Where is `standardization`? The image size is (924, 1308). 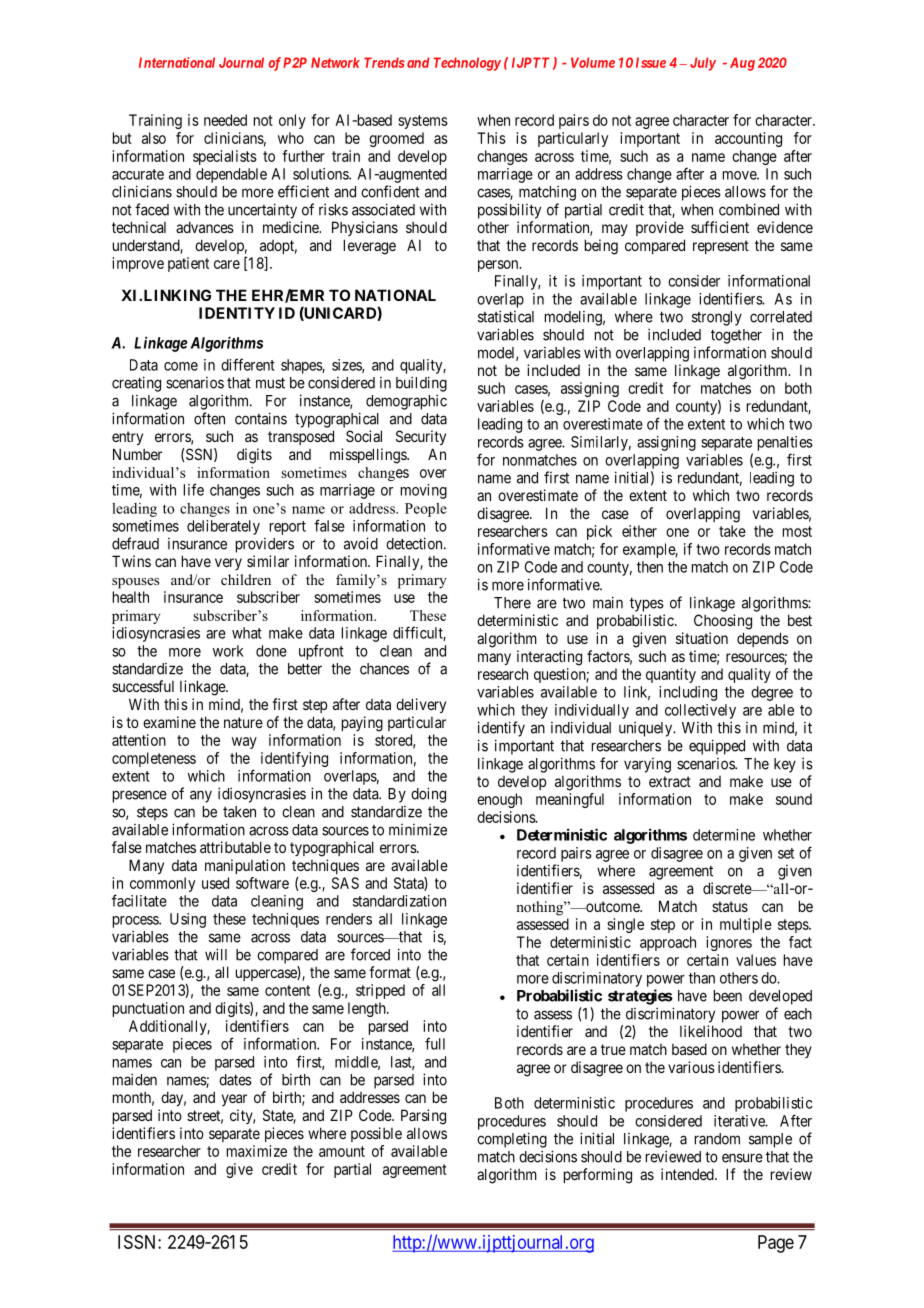 standardization is located at coordinates (399, 901).
